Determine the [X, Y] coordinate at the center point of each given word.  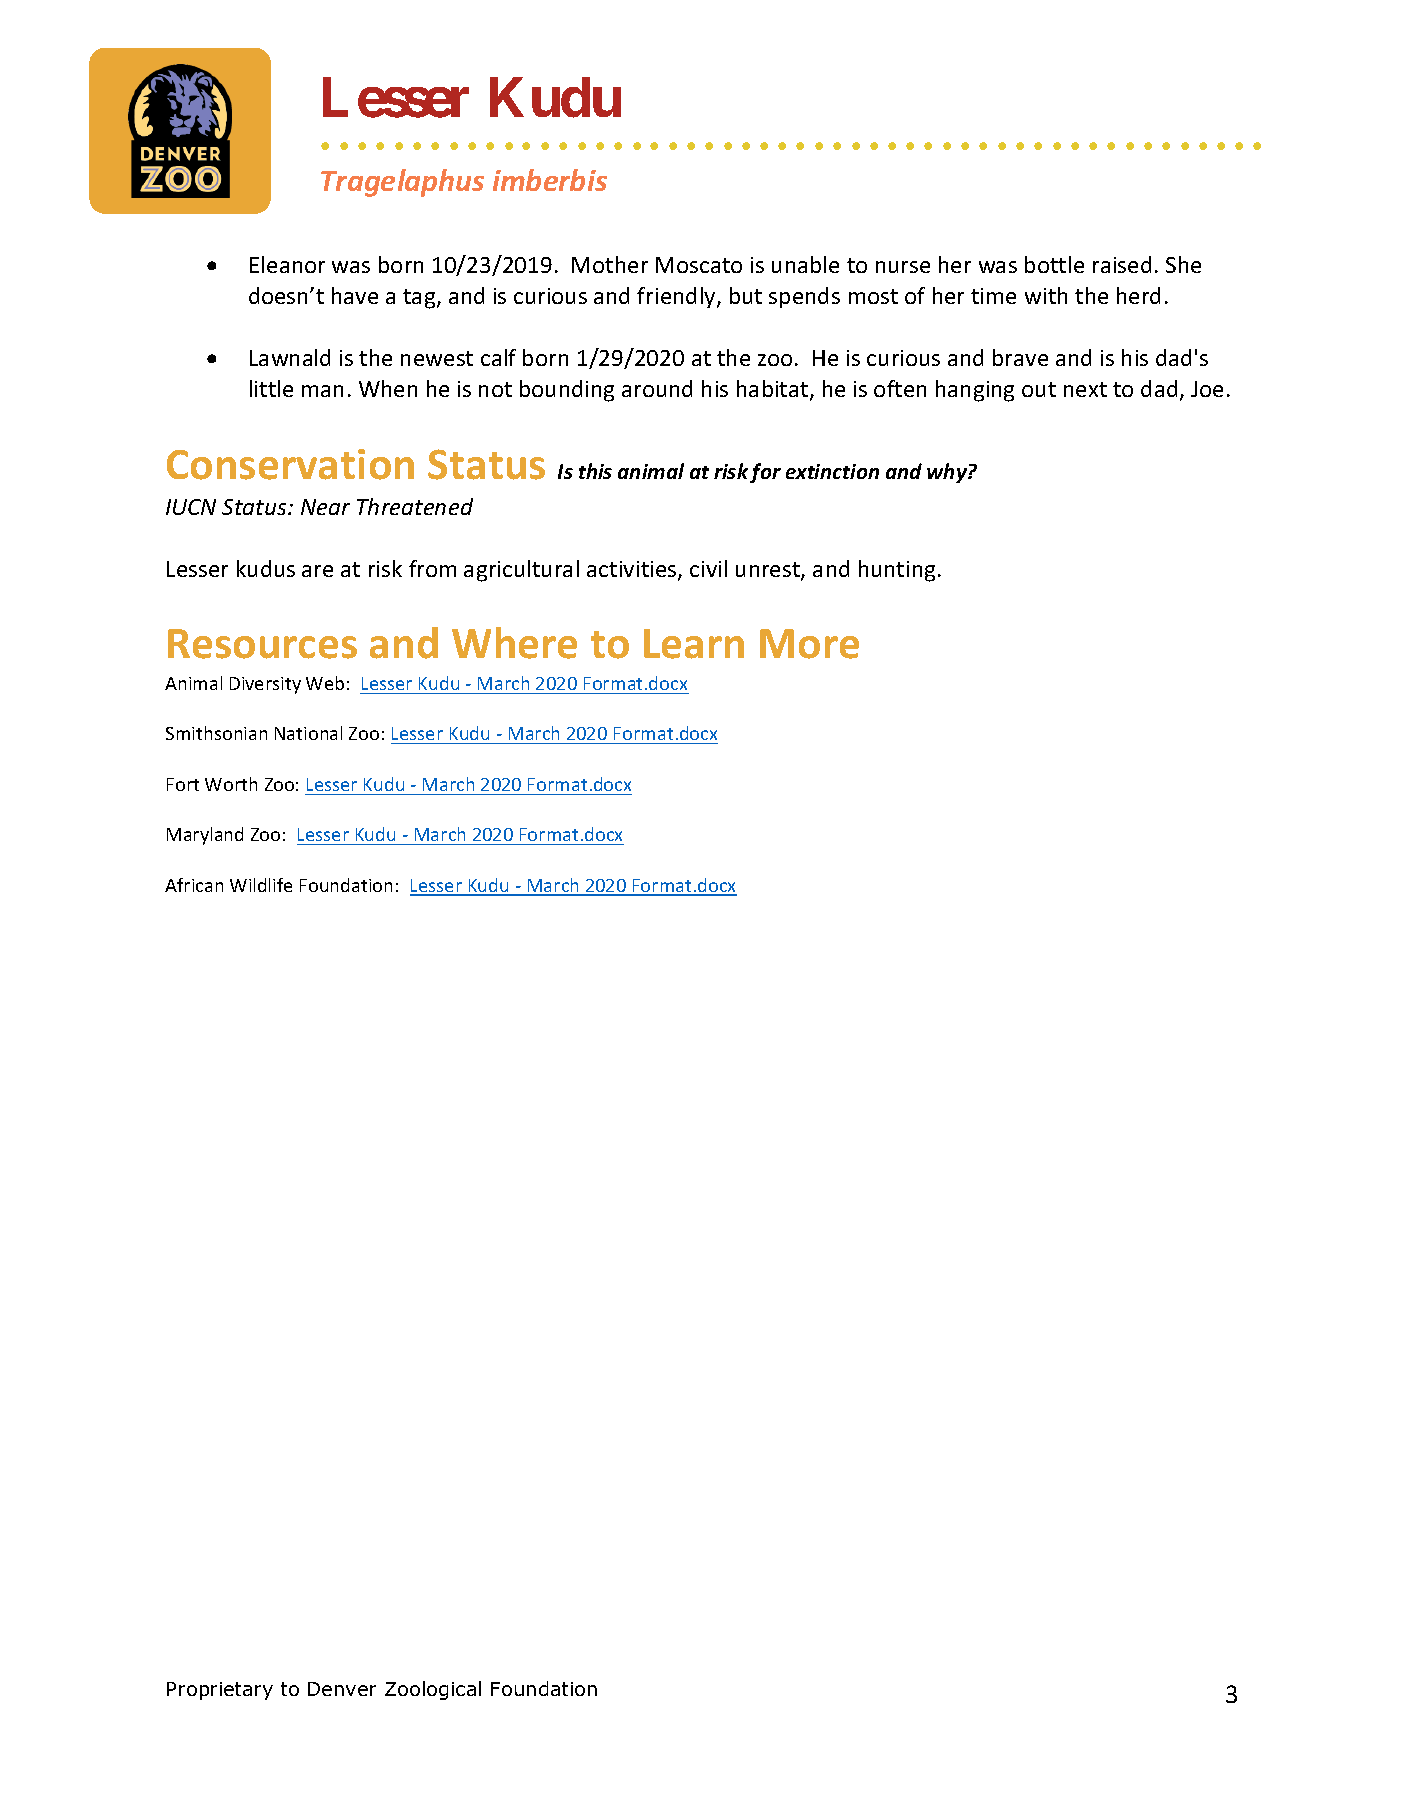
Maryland [205, 836]
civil [708, 568]
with [1046, 295]
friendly [677, 297]
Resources [262, 644]
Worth [231, 784]
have [355, 295]
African [194, 885]
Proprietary [220, 1691]
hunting [897, 571]
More [809, 644]
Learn [694, 644]
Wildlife [261, 885]
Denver [342, 1689]
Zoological [433, 1690]
